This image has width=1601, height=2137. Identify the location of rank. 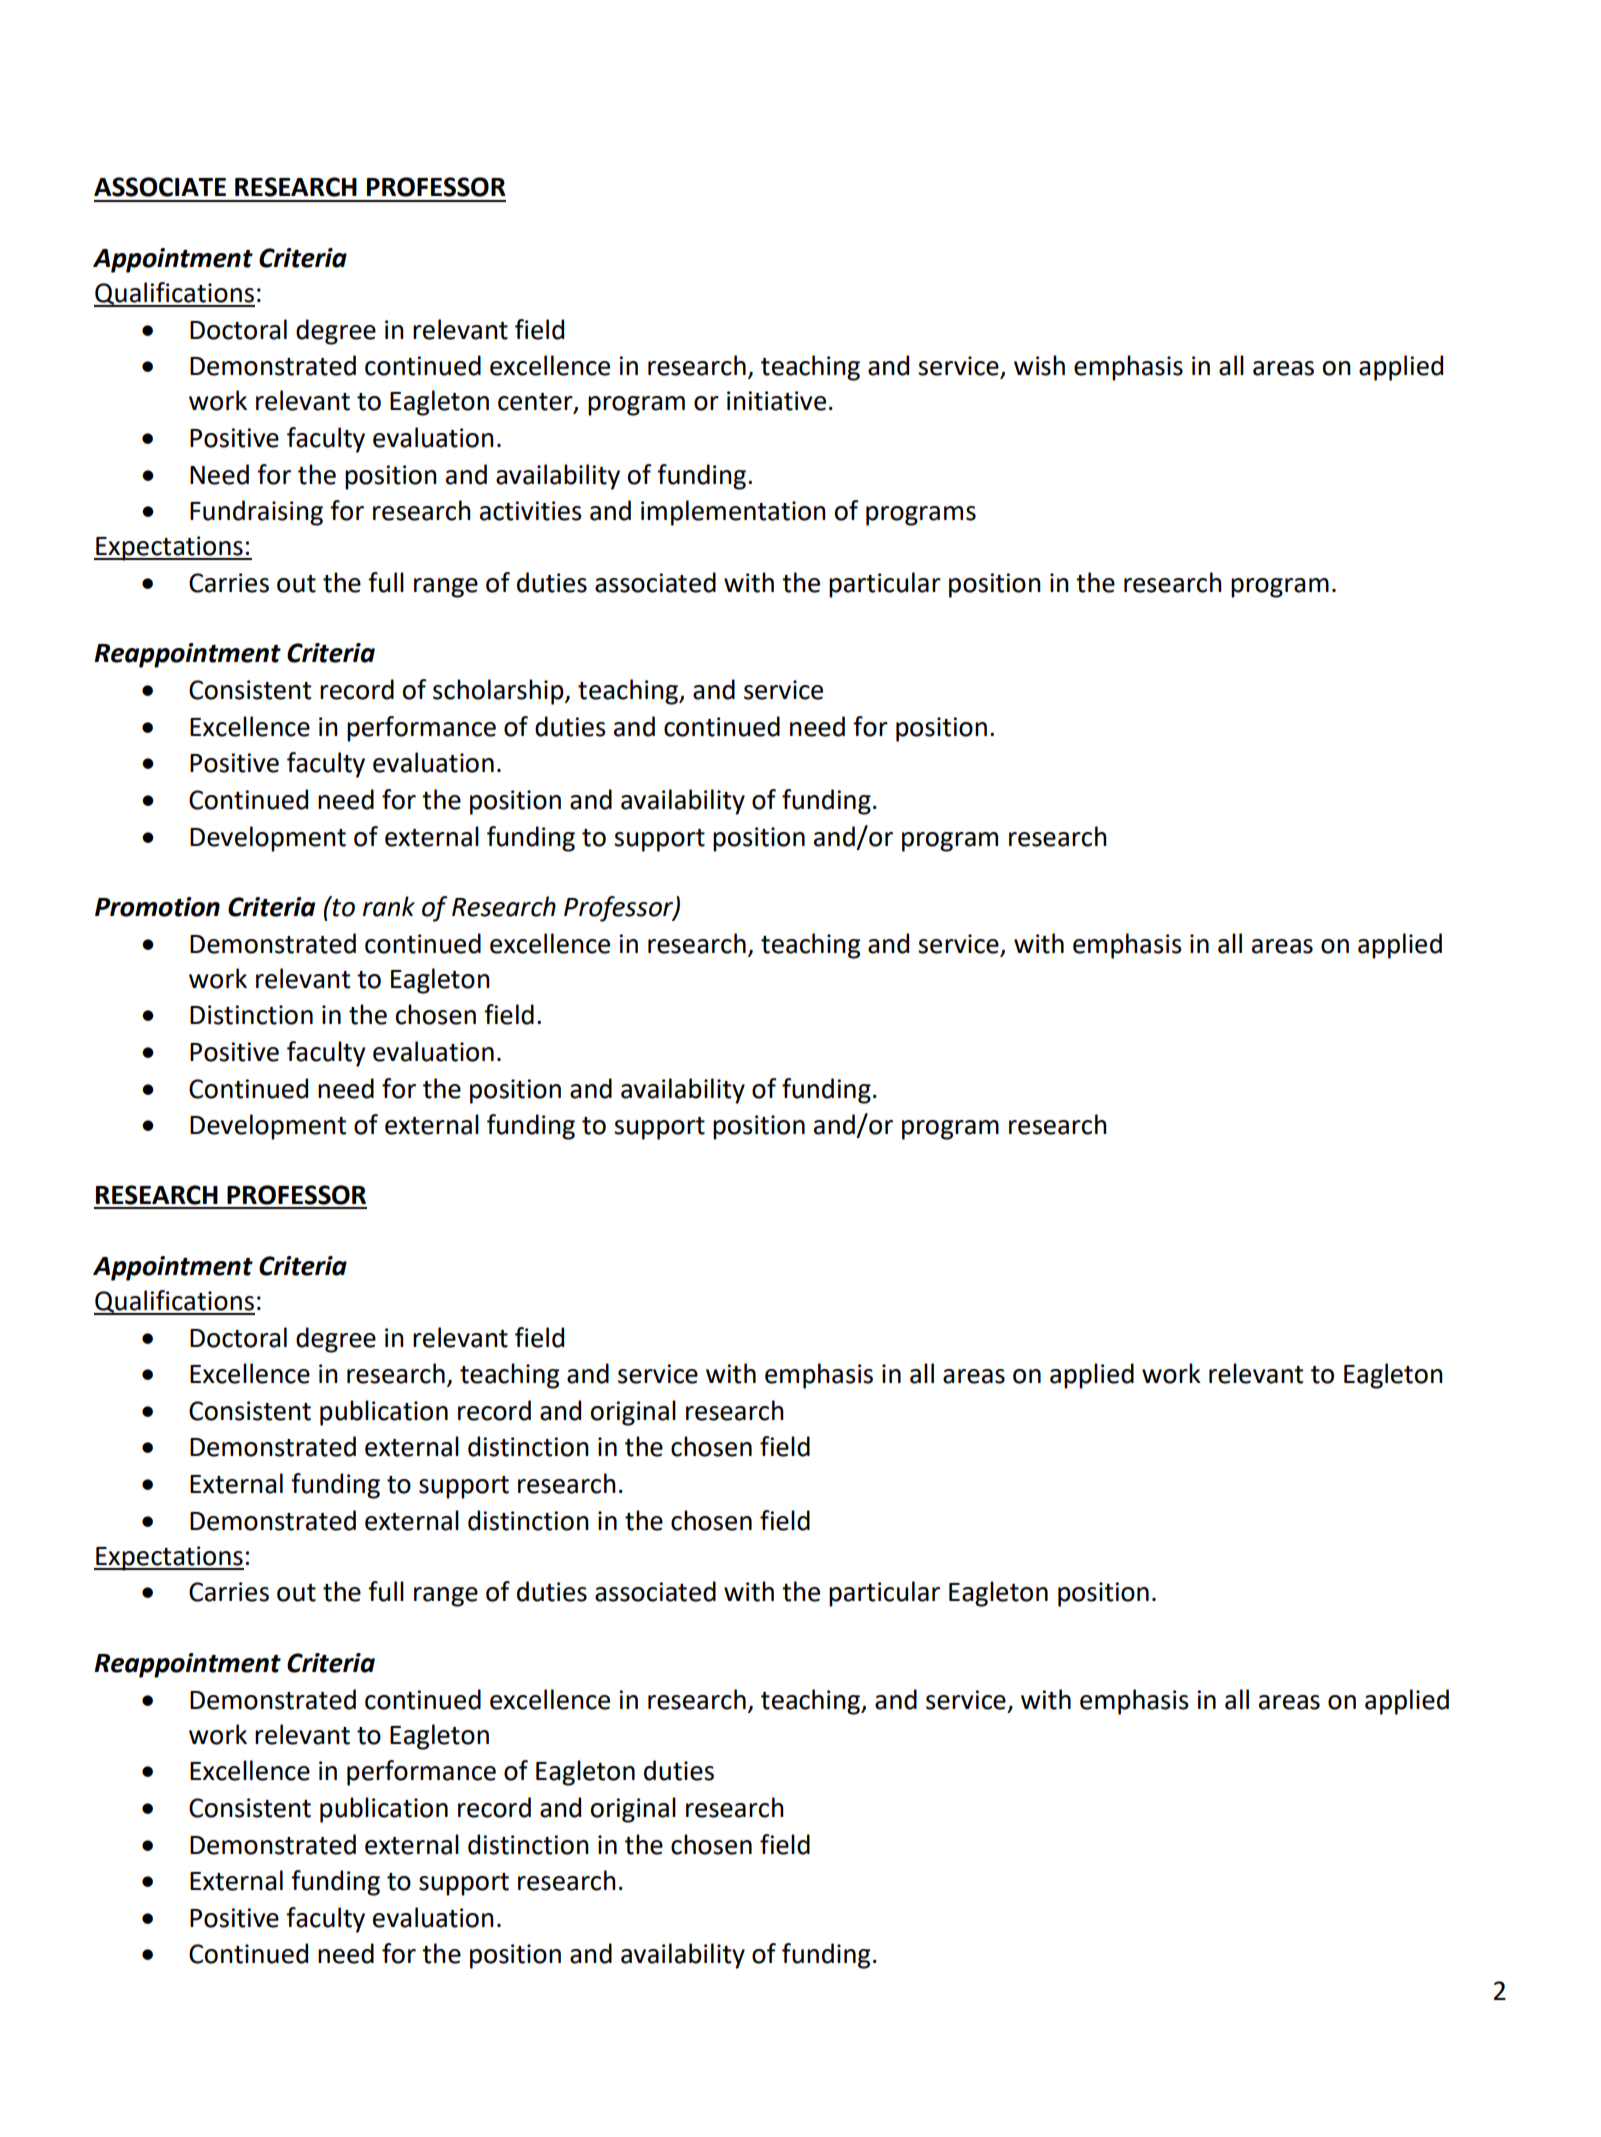
(389, 906).
